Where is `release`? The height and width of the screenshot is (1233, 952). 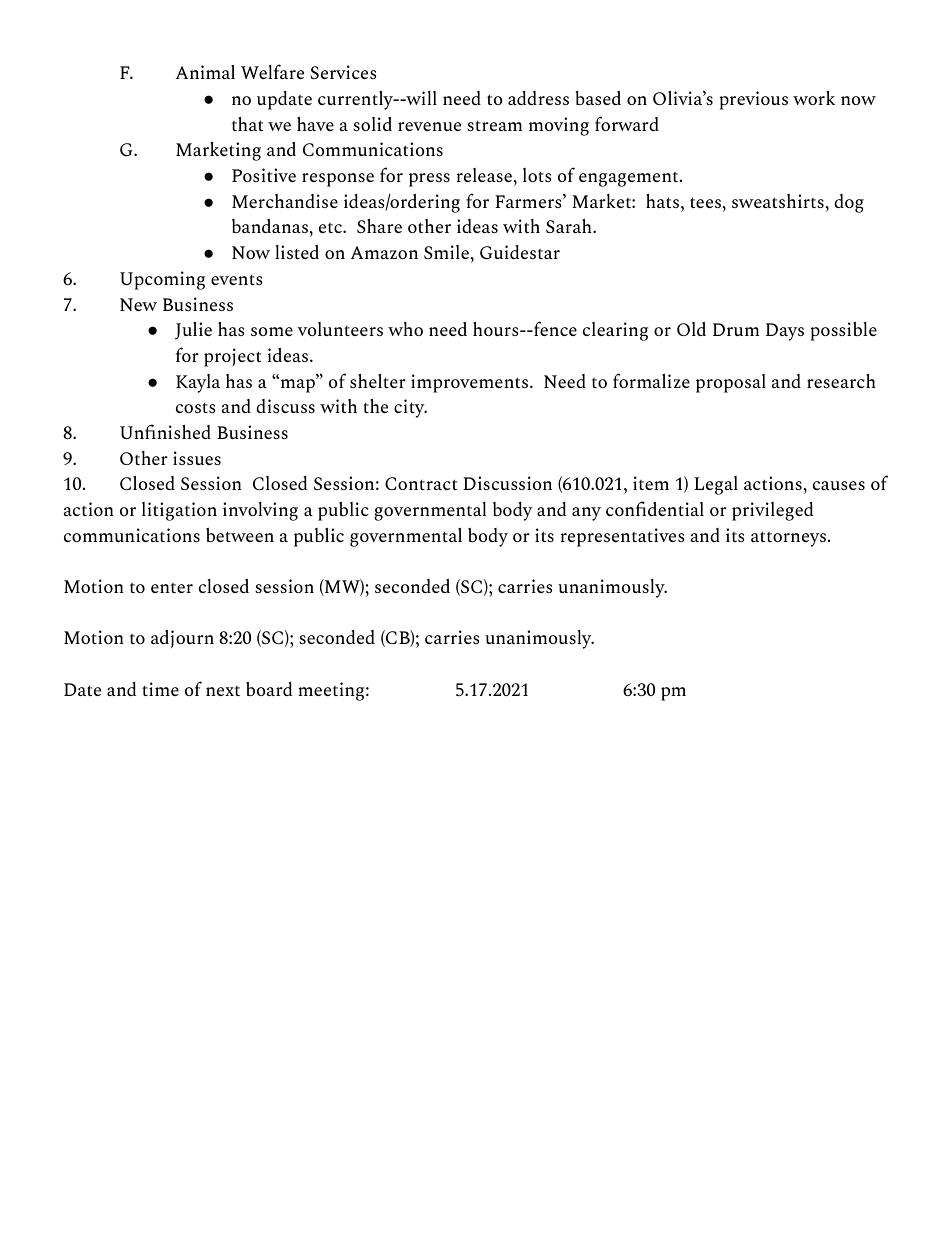
release is located at coordinates (485, 176).
